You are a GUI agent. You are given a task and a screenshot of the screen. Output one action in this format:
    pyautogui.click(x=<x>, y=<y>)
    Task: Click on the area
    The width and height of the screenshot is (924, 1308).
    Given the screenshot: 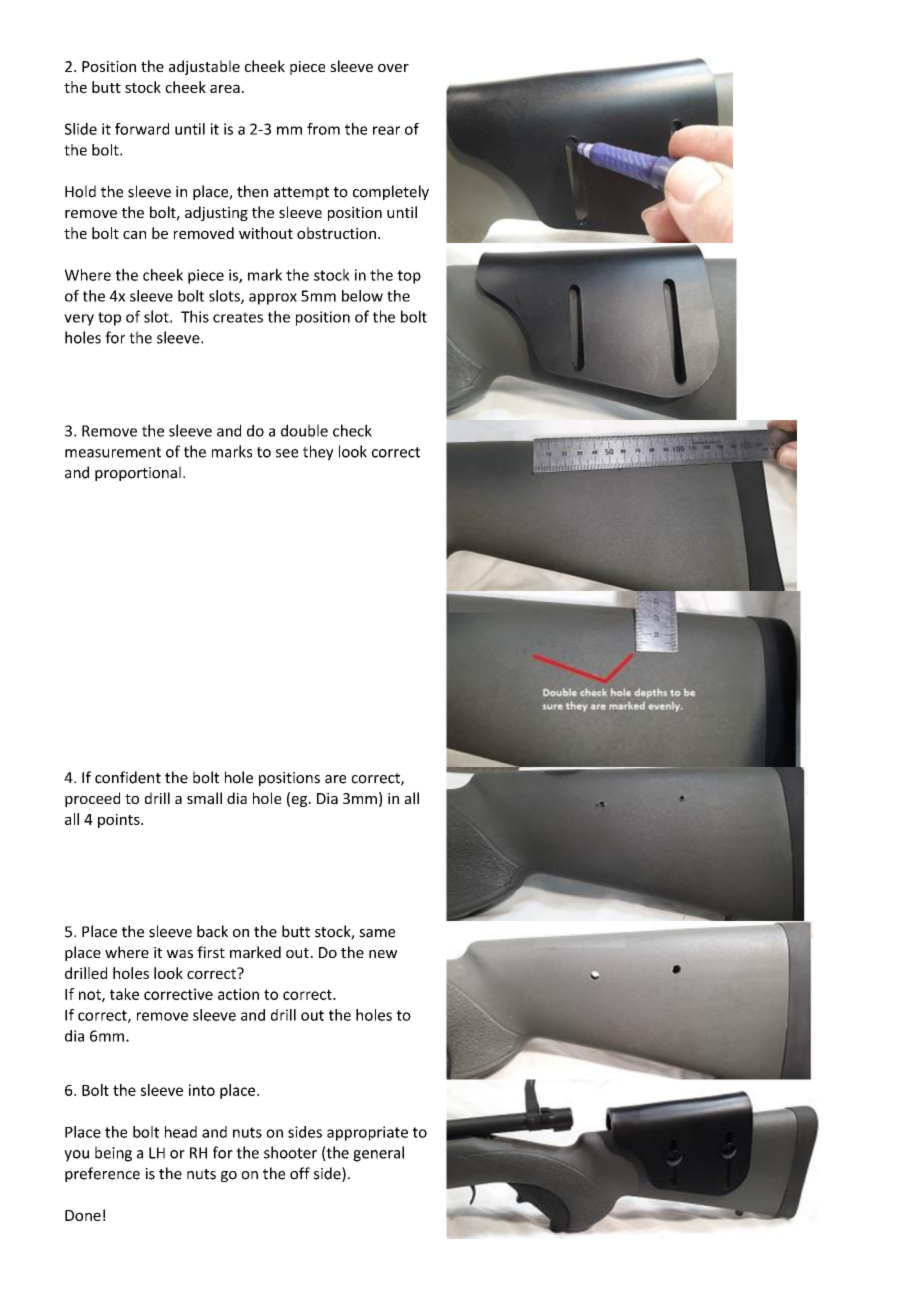 What is the action you would take?
    pyautogui.click(x=225, y=88)
